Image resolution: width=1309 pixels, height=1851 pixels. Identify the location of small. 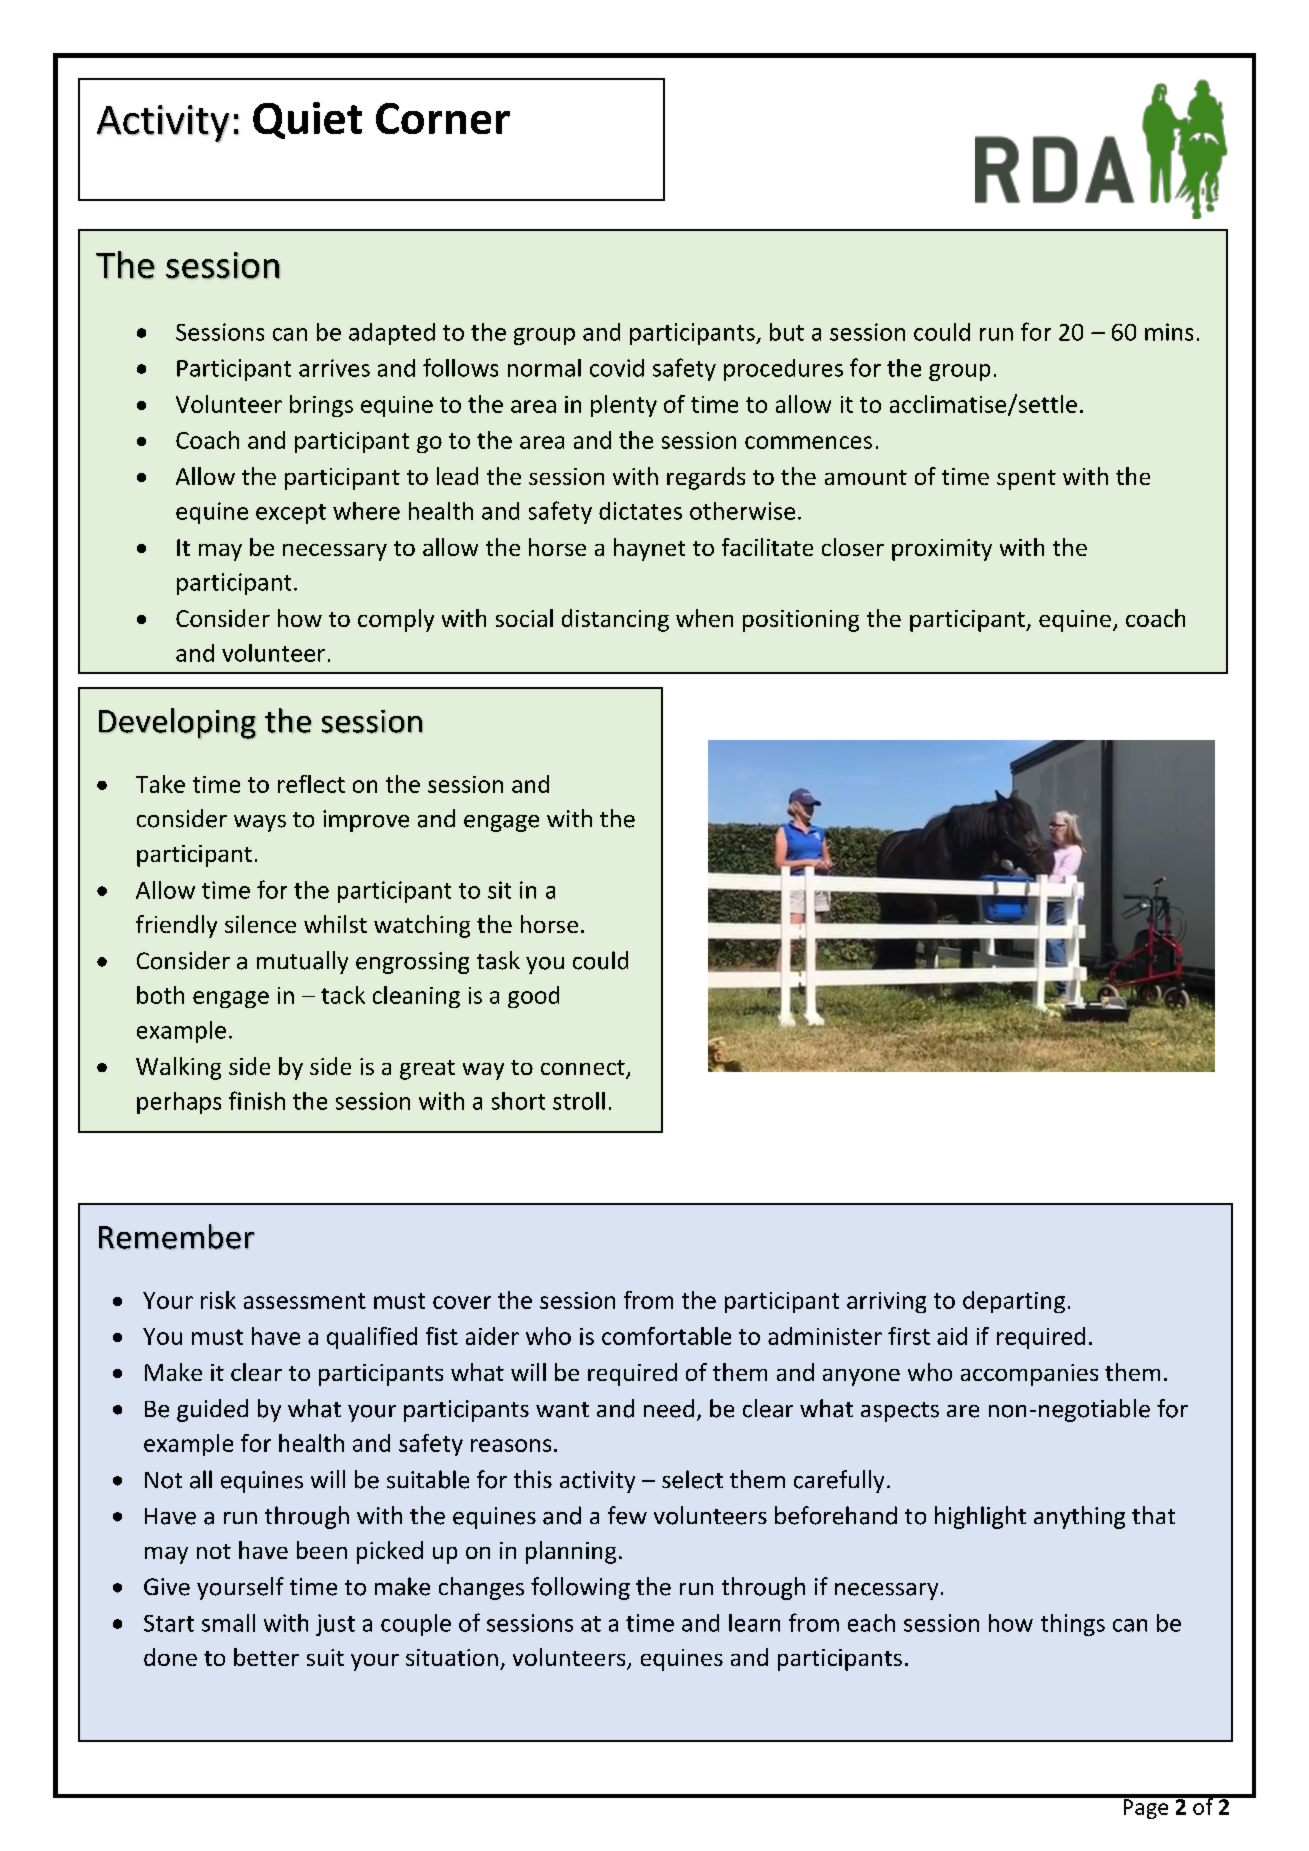
(228, 1623).
